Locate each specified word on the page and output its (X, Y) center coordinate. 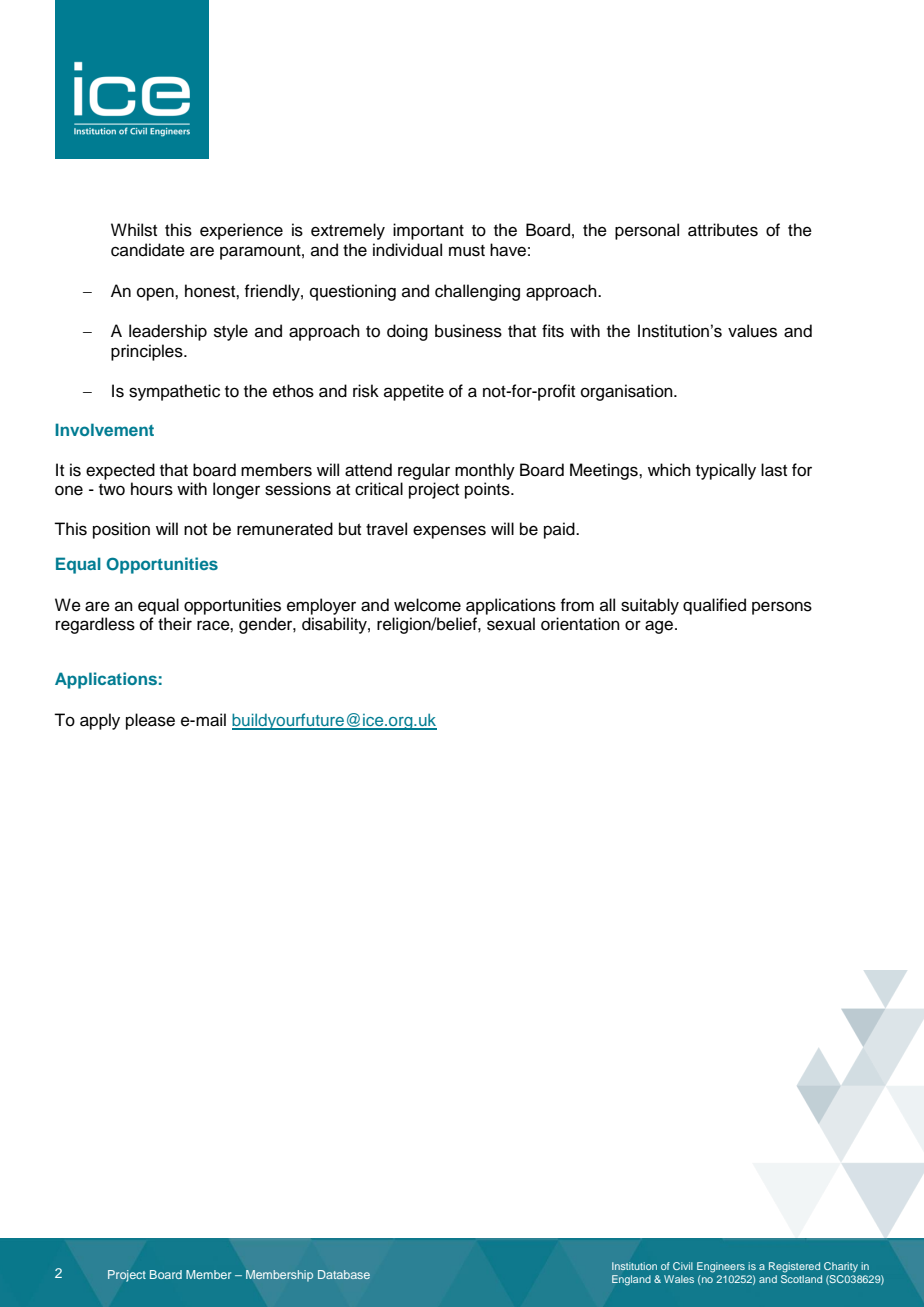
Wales (679, 1279)
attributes (723, 230)
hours (152, 489)
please (150, 721)
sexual (511, 624)
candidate (148, 250)
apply (100, 721)
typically (726, 471)
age (660, 627)
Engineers (721, 1267)
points (488, 490)
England (631, 1280)
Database (344, 1274)
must (467, 251)
